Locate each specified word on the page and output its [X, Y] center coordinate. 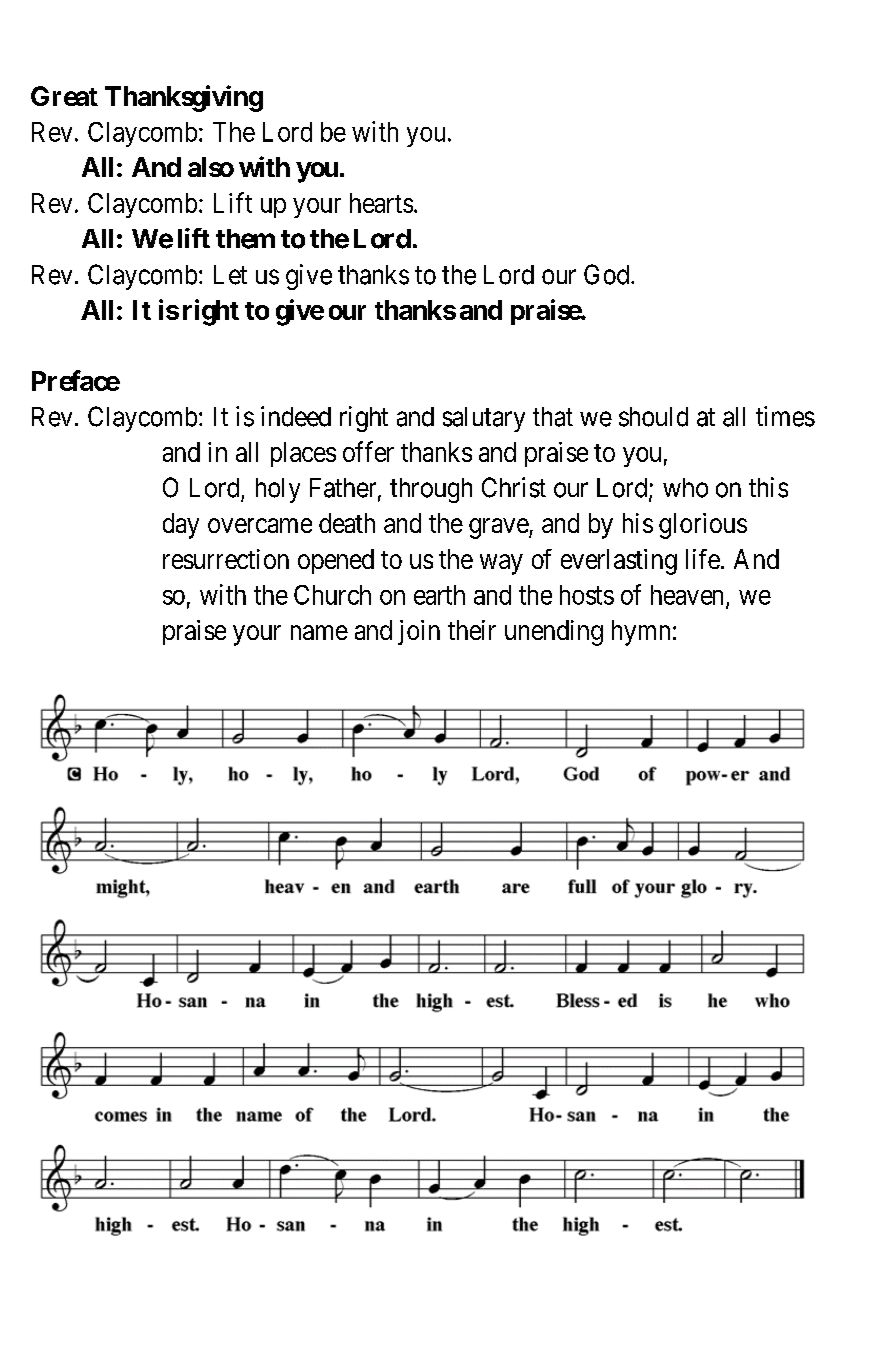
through [431, 490]
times [785, 416]
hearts [381, 203]
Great [64, 96]
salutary [484, 419]
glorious [703, 526]
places [303, 454]
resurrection [226, 559]
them [245, 239]
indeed [296, 416]
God [608, 274]
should [653, 417]
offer [368, 451]
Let [230, 275]
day [181, 526]
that [553, 417]
